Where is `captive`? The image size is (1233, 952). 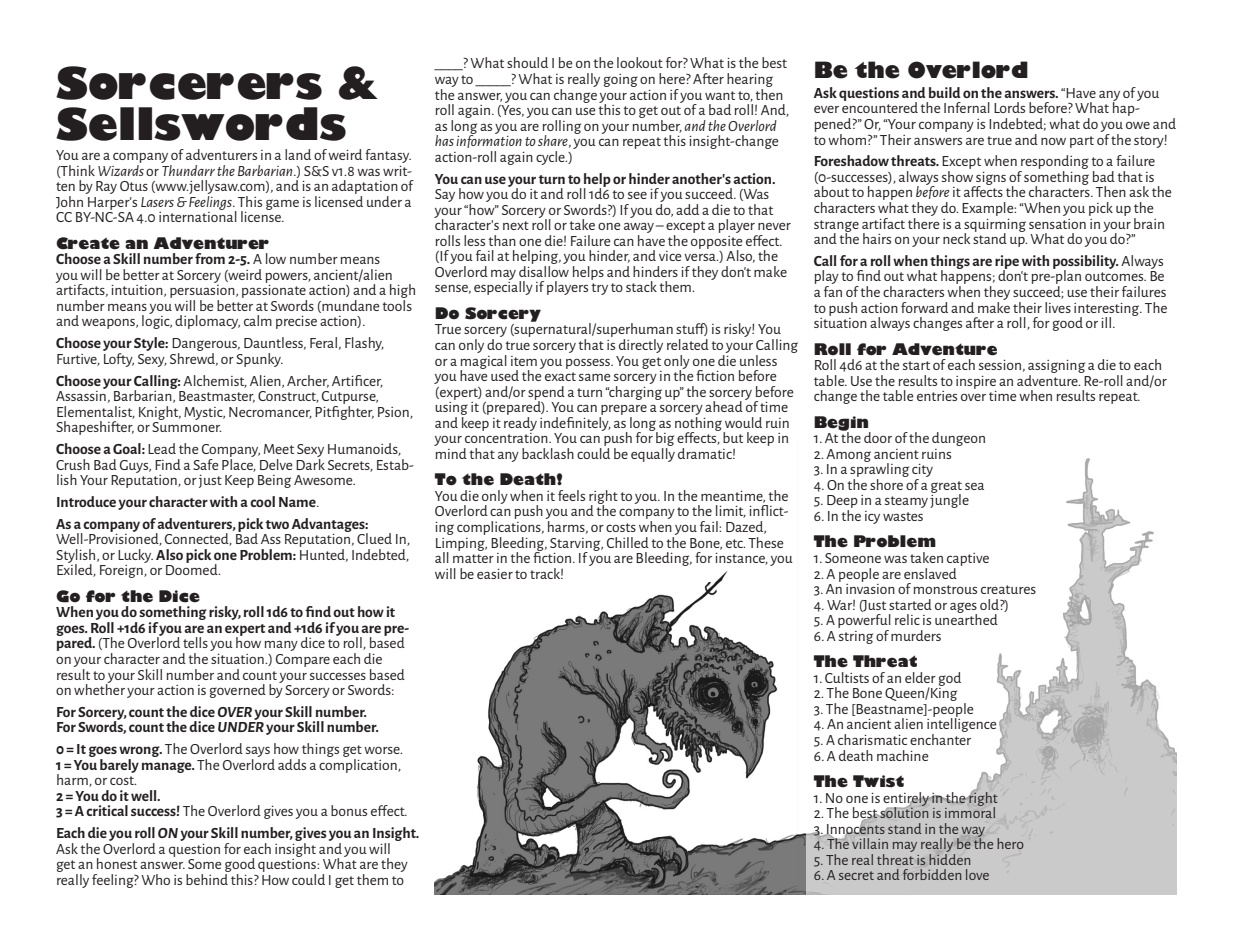 captive is located at coordinates (968, 559).
